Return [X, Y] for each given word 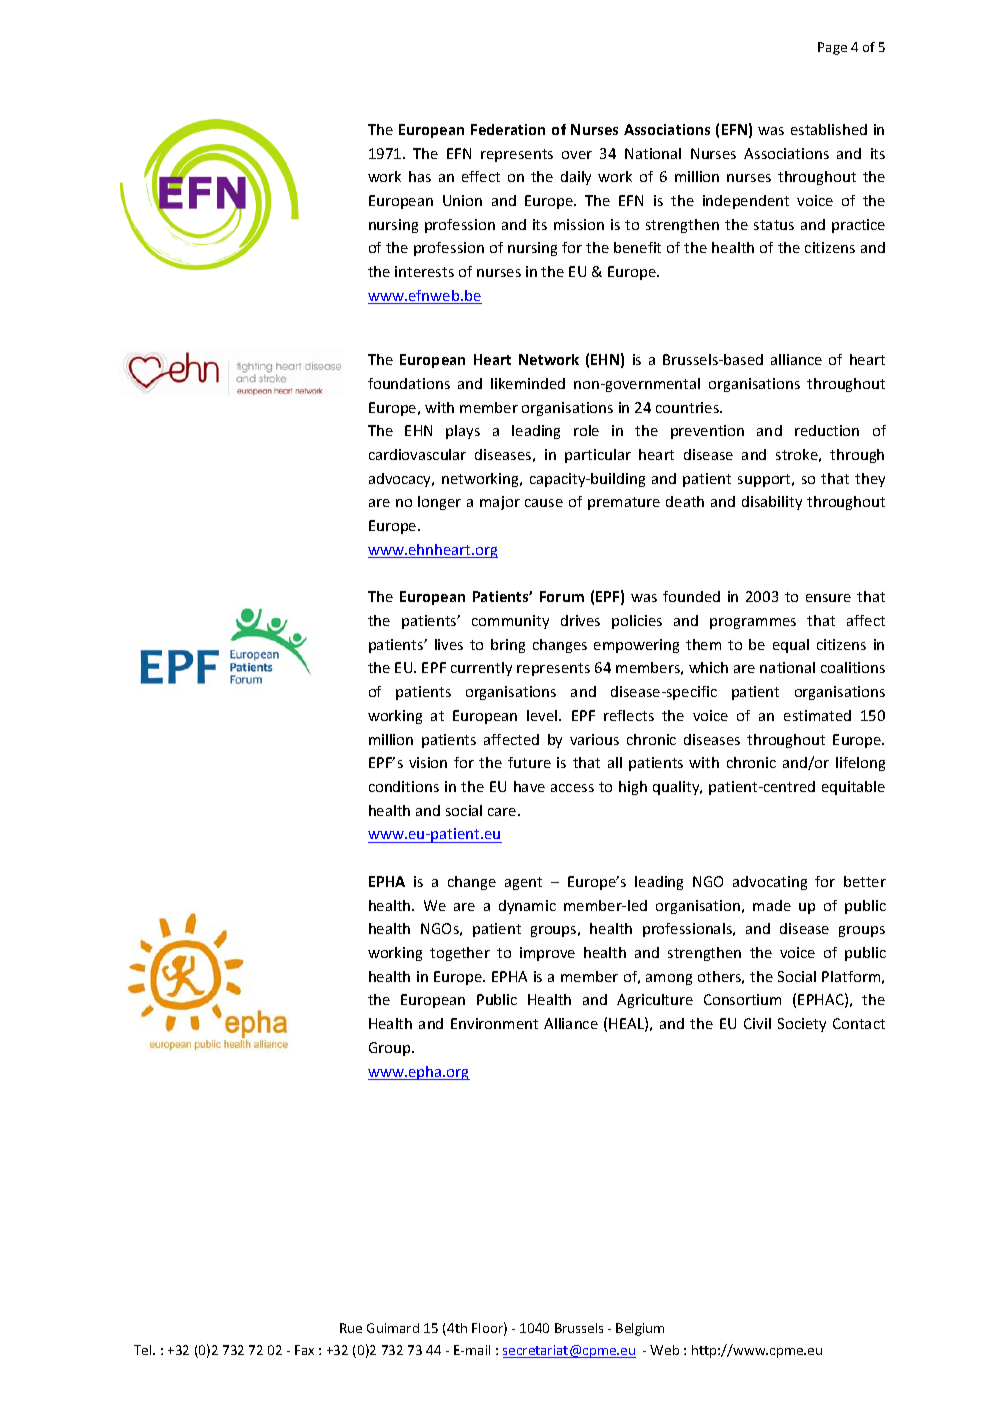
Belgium [640, 1329]
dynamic [527, 907]
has [420, 176]
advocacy [401, 480]
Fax [304, 1350]
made [772, 905]
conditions [404, 786]
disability [772, 503]
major [500, 503]
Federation [508, 129]
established [829, 129]
